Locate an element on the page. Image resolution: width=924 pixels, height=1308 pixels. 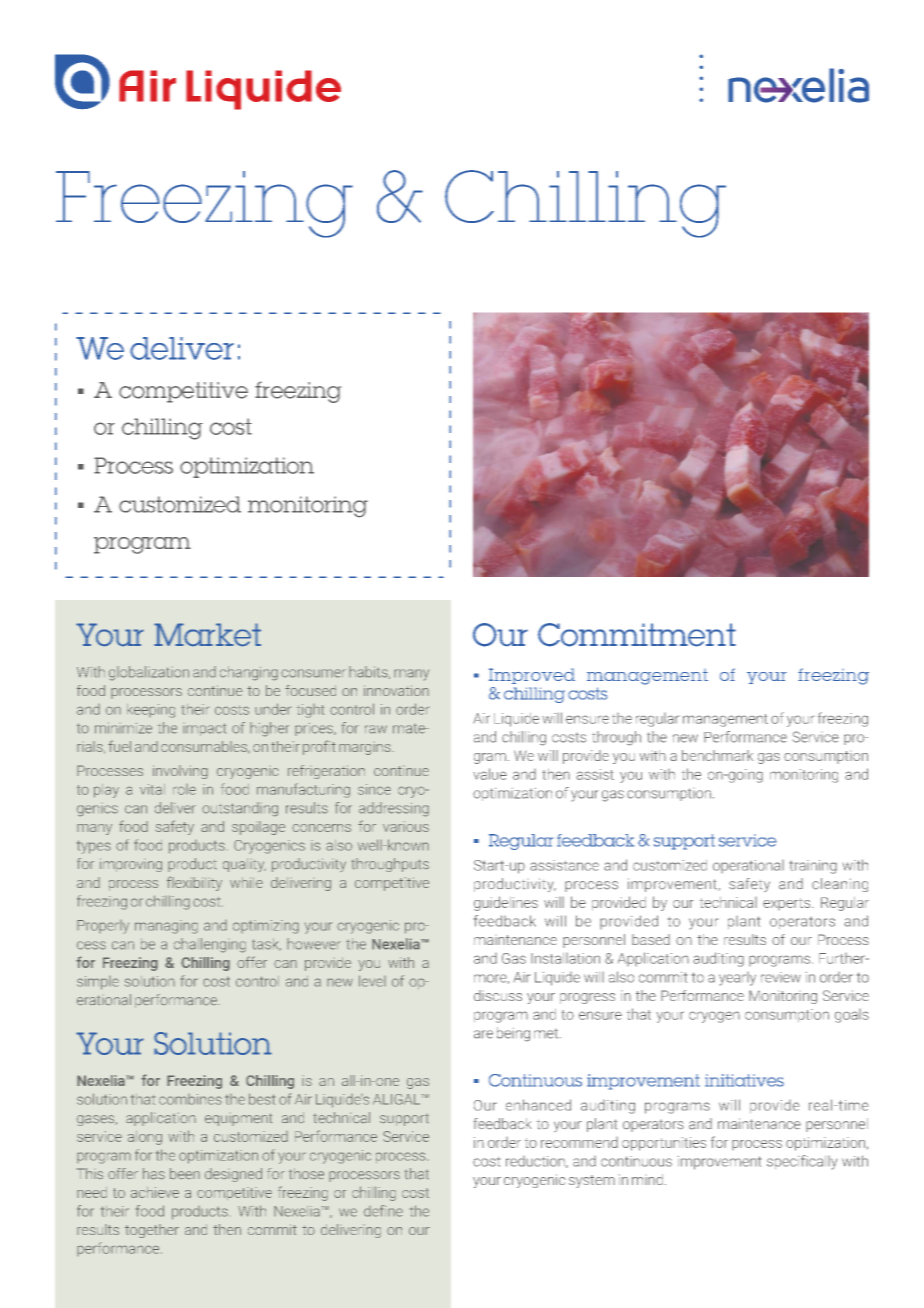
Market is located at coordinates (207, 635).
